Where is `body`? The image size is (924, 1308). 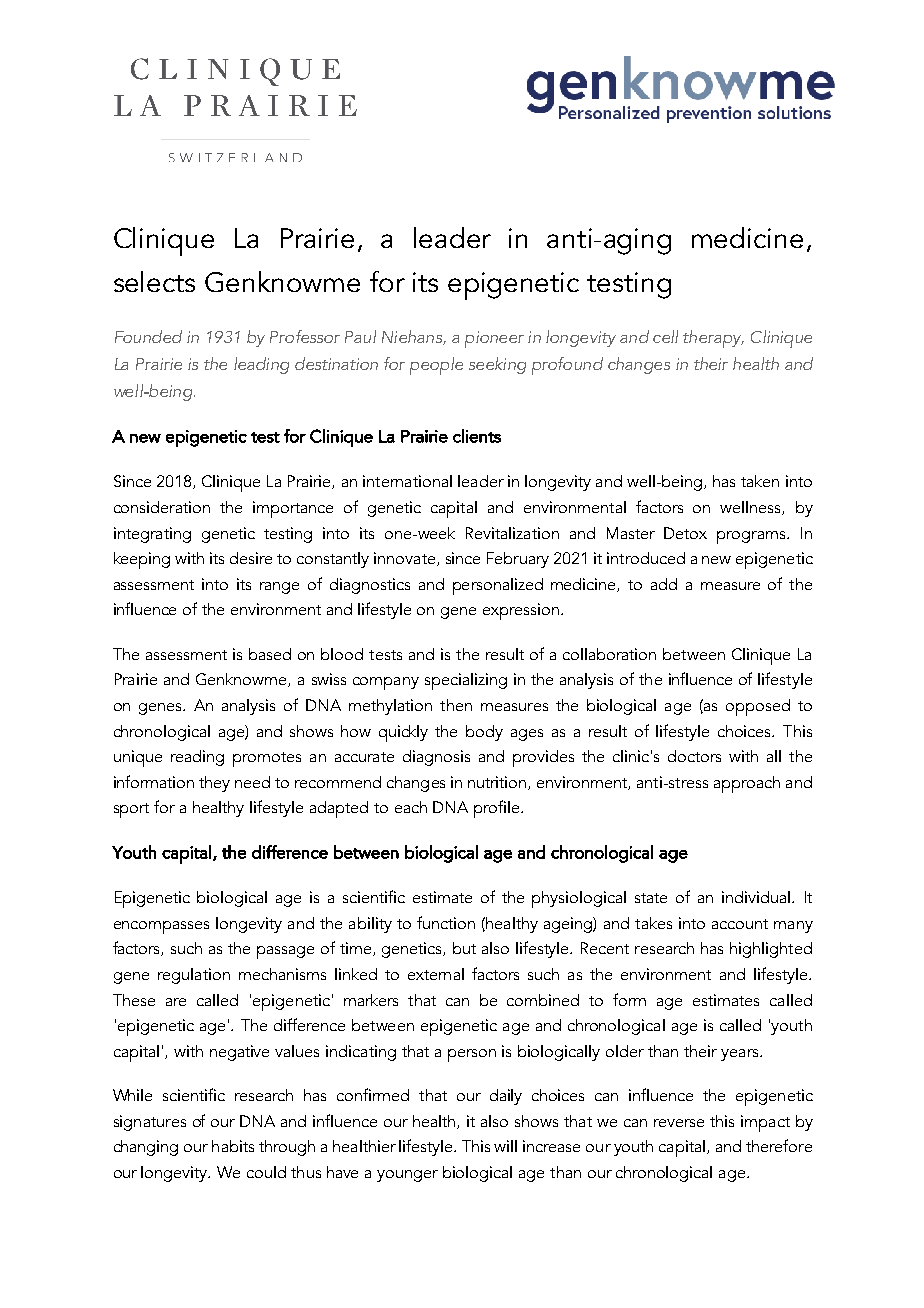
body is located at coordinates (484, 733).
